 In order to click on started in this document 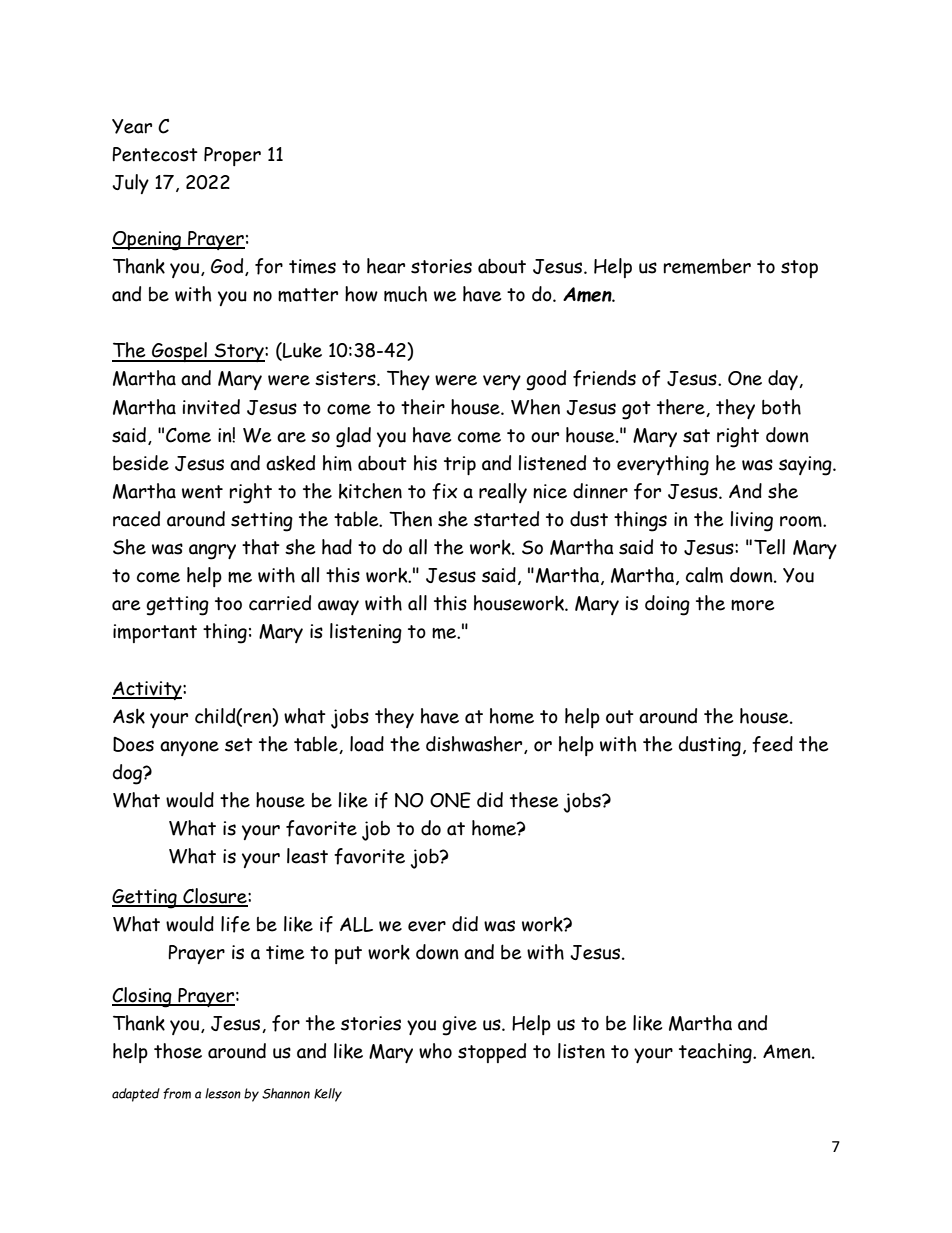, I will do `click(506, 519)`.
